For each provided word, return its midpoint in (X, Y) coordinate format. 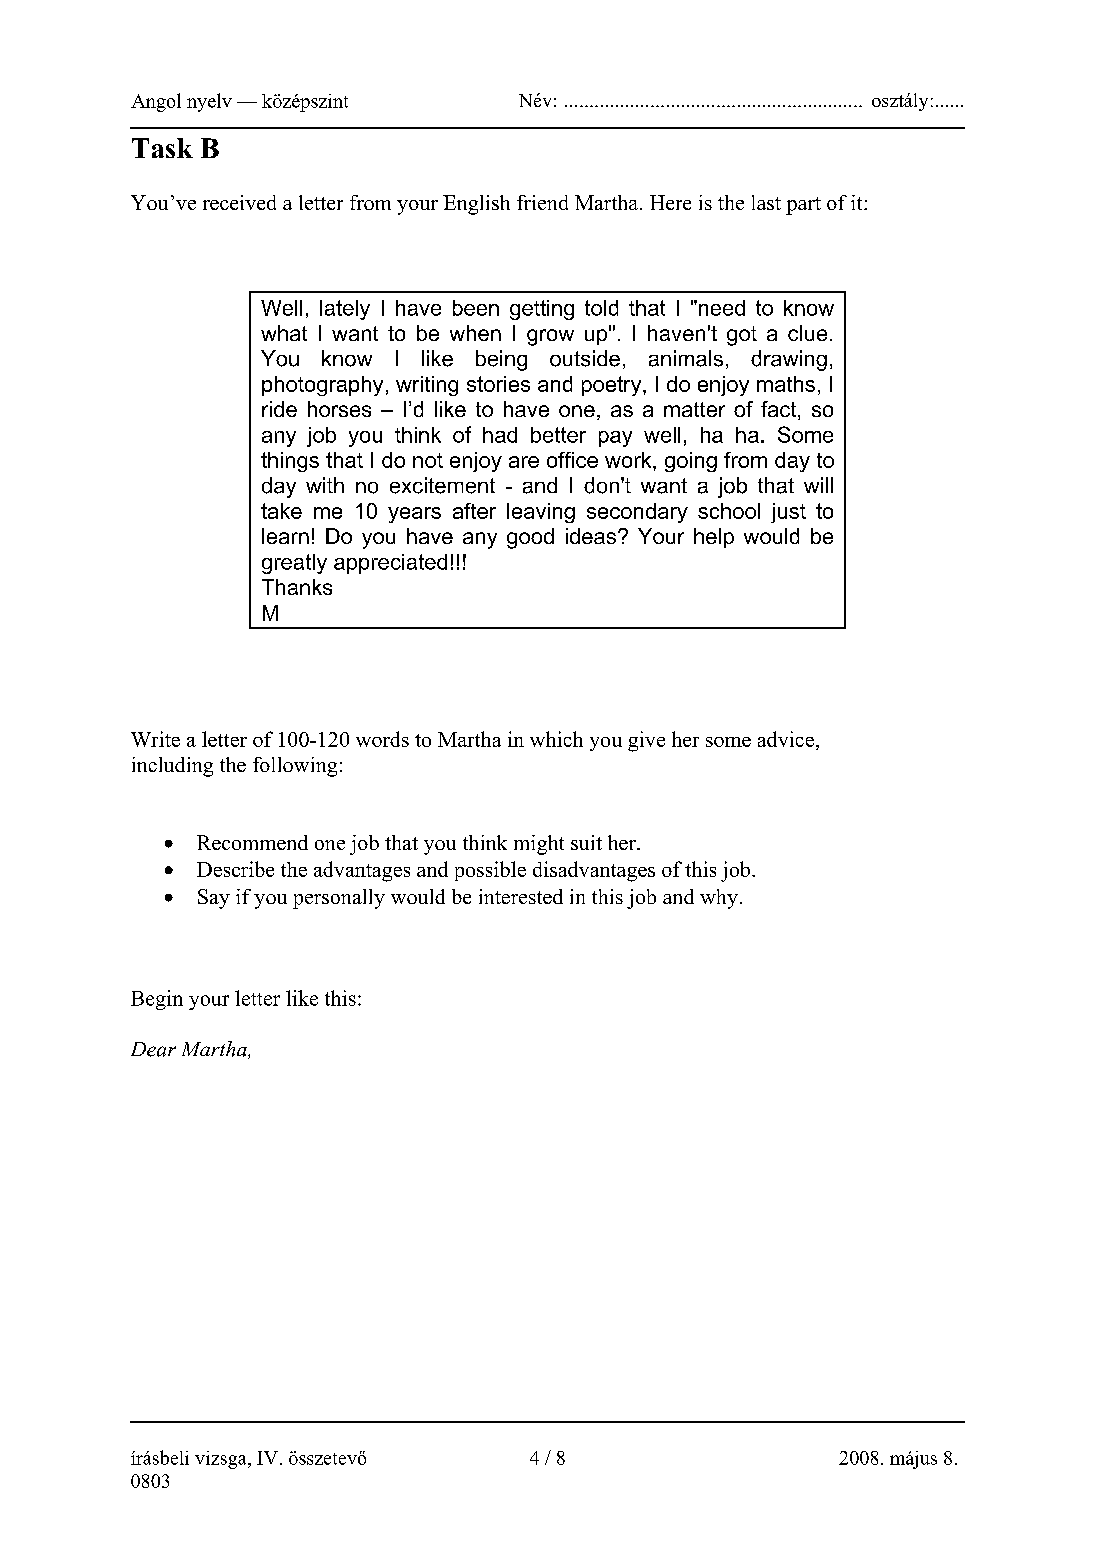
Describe (235, 869)
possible (490, 871)
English (476, 205)
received (239, 202)
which (556, 739)
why (719, 899)
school (729, 511)
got (742, 336)
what (284, 333)
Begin (157, 1000)
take (281, 511)
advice (786, 739)
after (474, 511)
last (766, 202)
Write (155, 739)
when (475, 333)
